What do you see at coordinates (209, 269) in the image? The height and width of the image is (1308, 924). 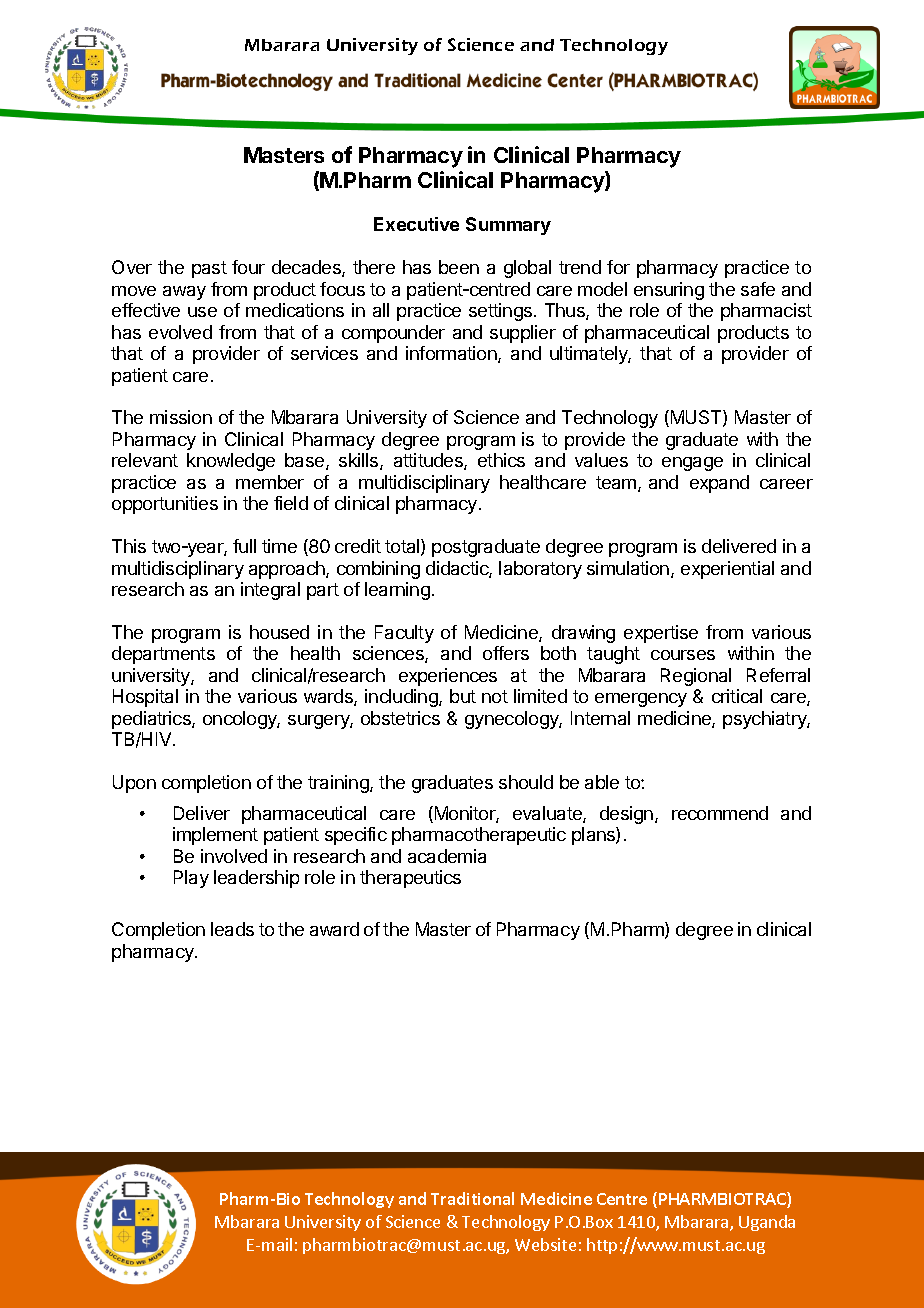 I see `past` at bounding box center [209, 269].
